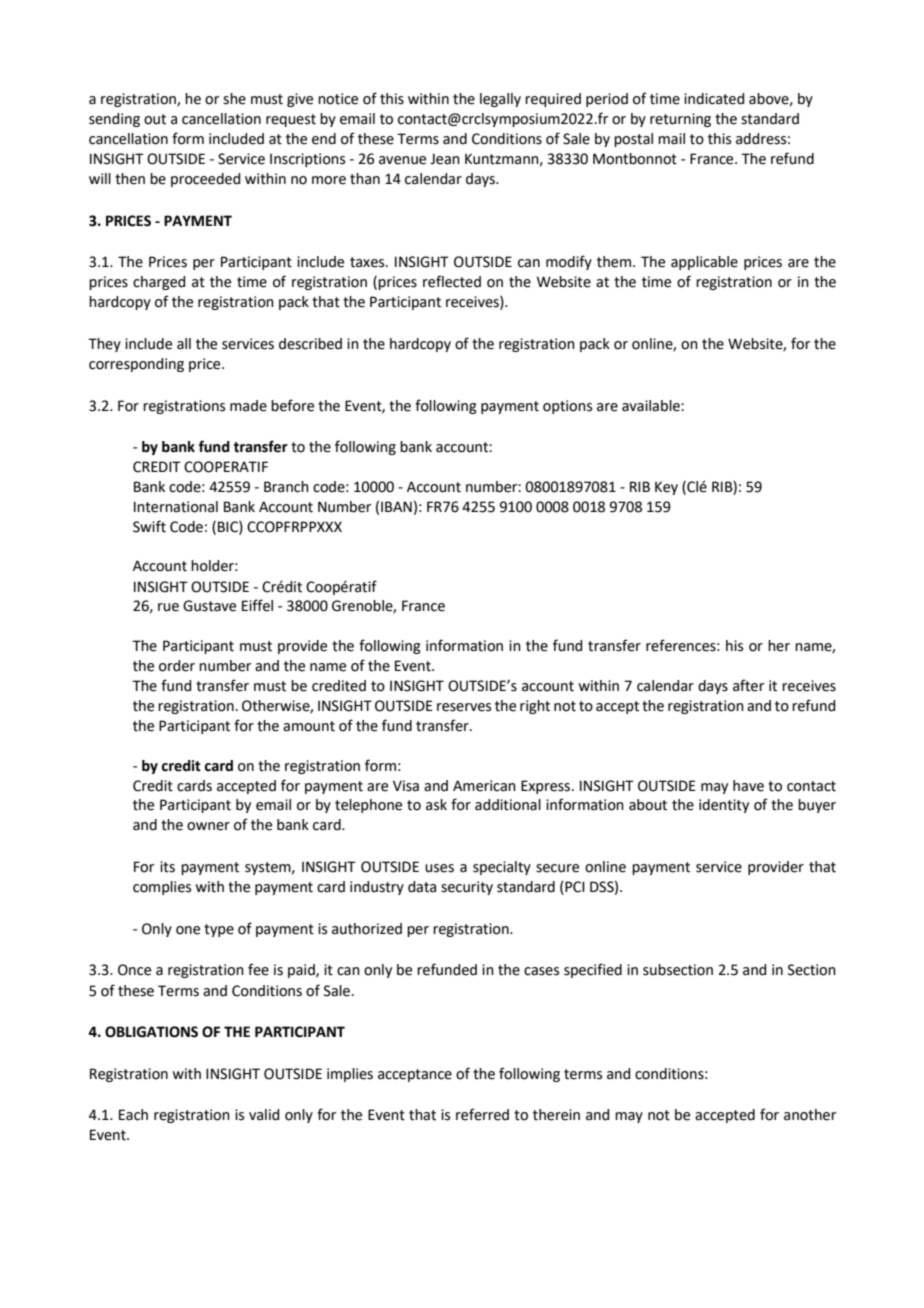 The height and width of the page is (1308, 924). What do you see at coordinates (666, 488) in the page?
I see `Key` at bounding box center [666, 488].
